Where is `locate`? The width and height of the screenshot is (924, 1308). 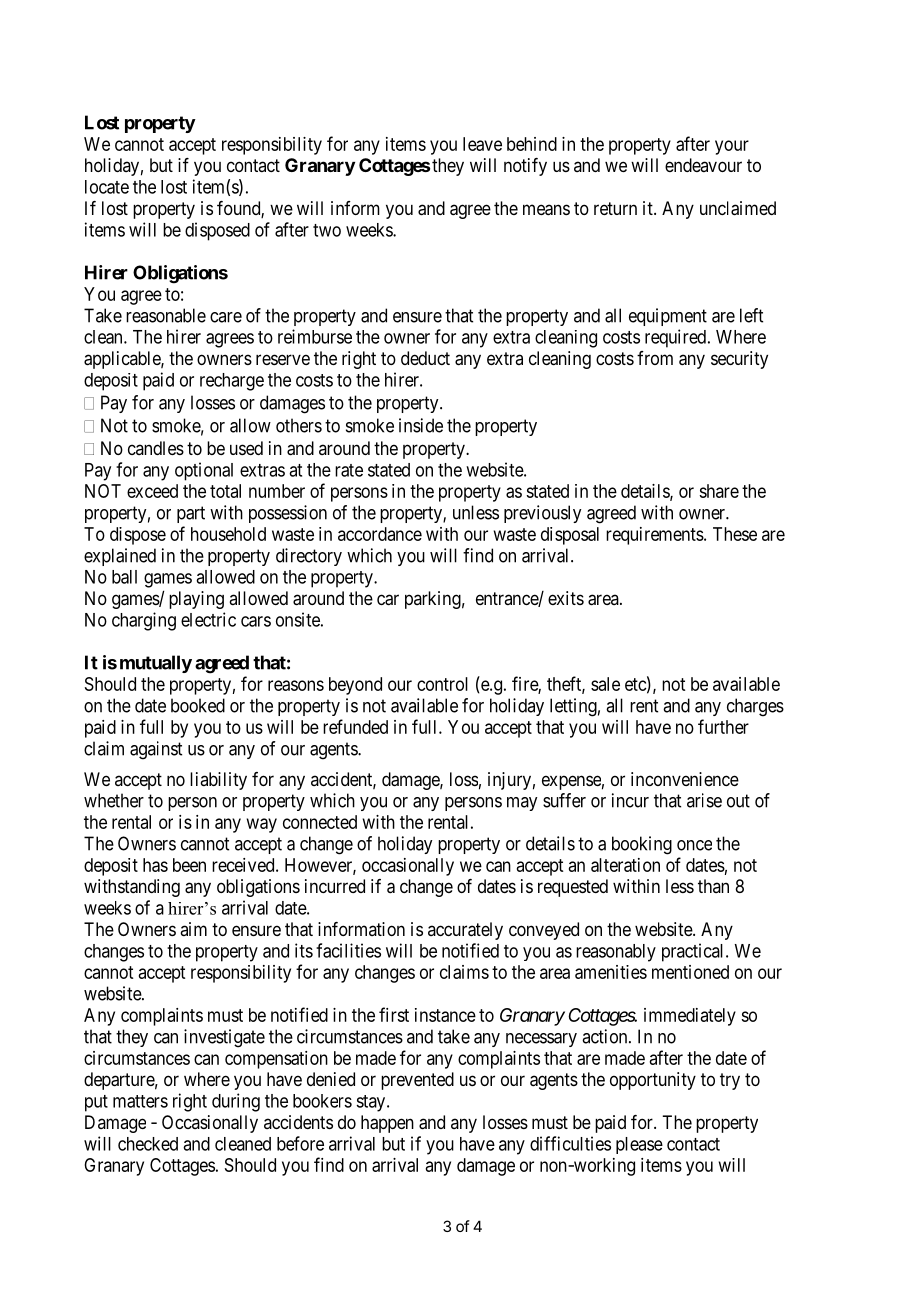 locate is located at coordinates (107, 187).
